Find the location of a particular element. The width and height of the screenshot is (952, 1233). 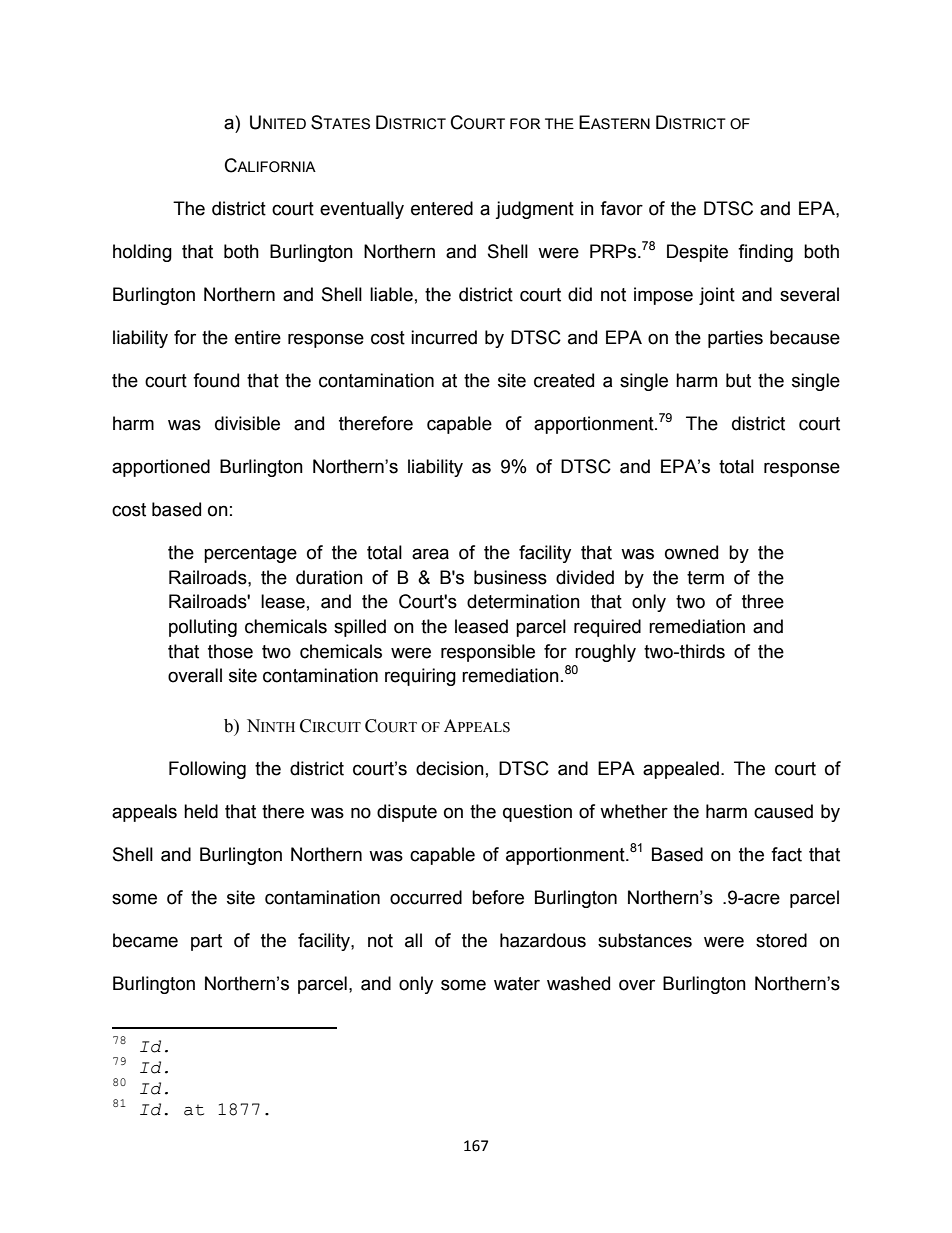

water is located at coordinates (517, 984).
